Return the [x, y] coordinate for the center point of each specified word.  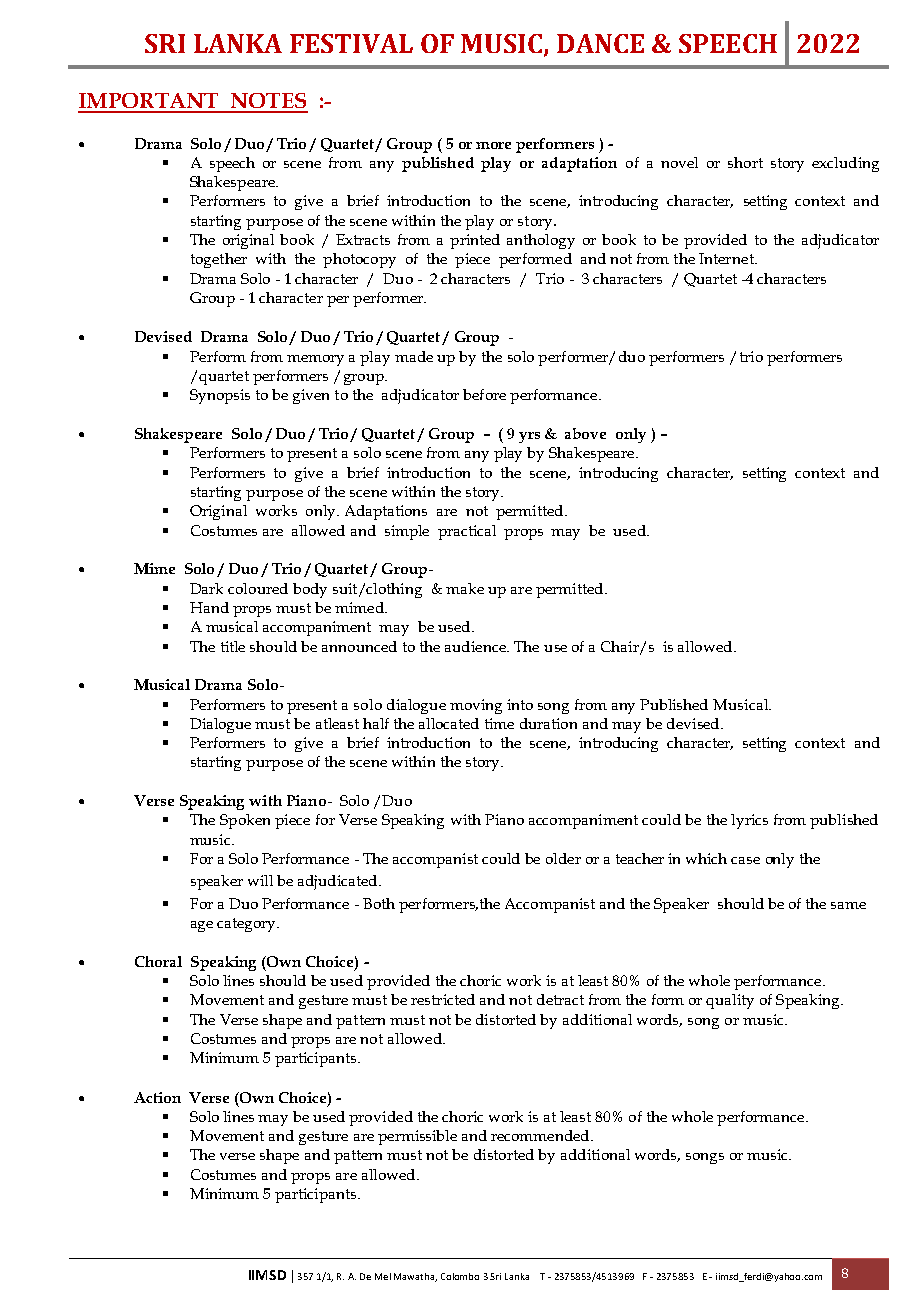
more [493, 145]
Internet [727, 258]
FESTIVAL [351, 43]
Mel [383, 1276]
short [745, 162]
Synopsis [220, 396]
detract [560, 999]
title [233, 646]
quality [730, 1001]
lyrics [749, 821]
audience [476, 646]
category [248, 925]
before [484, 394]
